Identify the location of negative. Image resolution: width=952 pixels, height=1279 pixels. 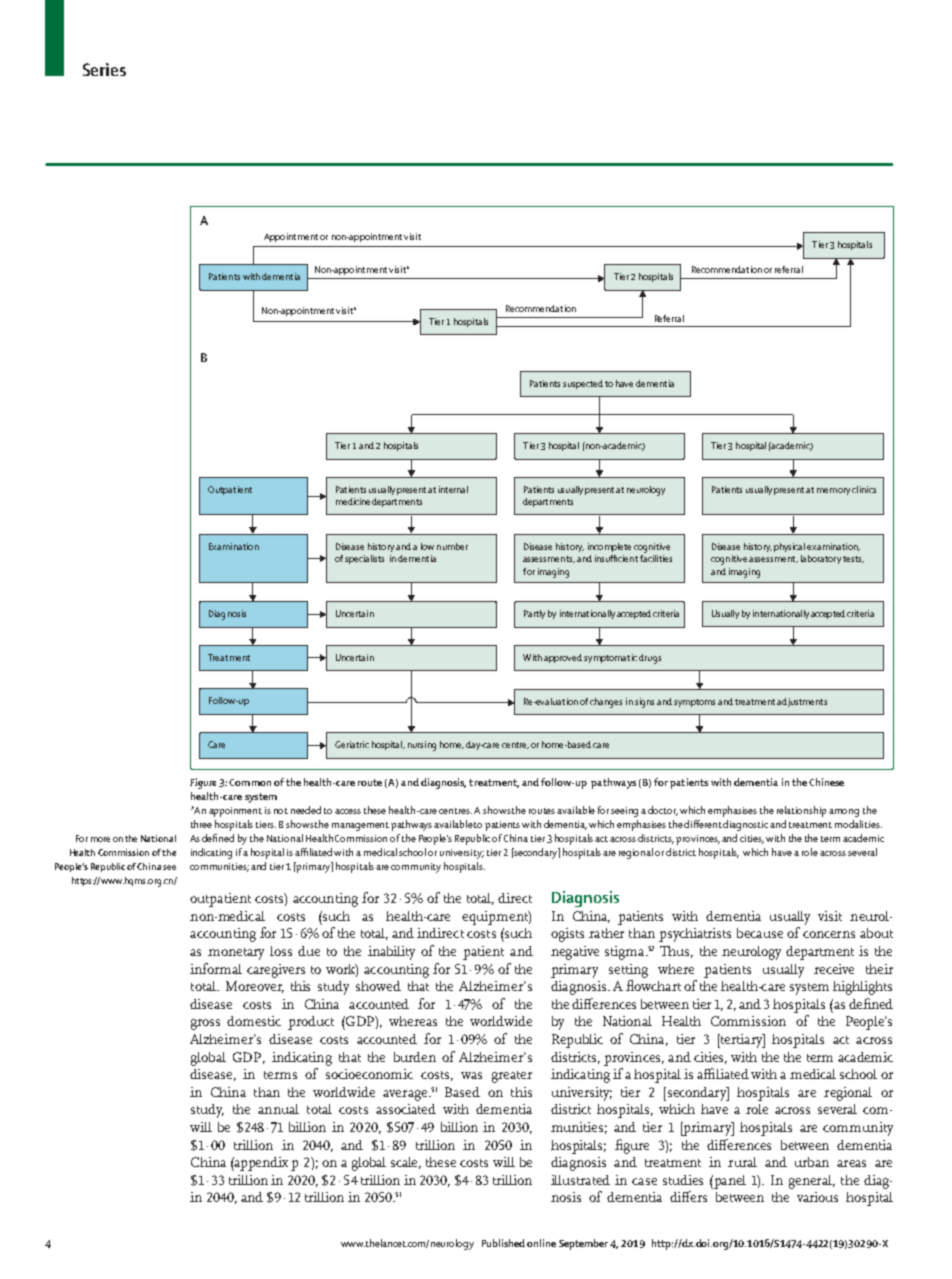
(575, 953).
